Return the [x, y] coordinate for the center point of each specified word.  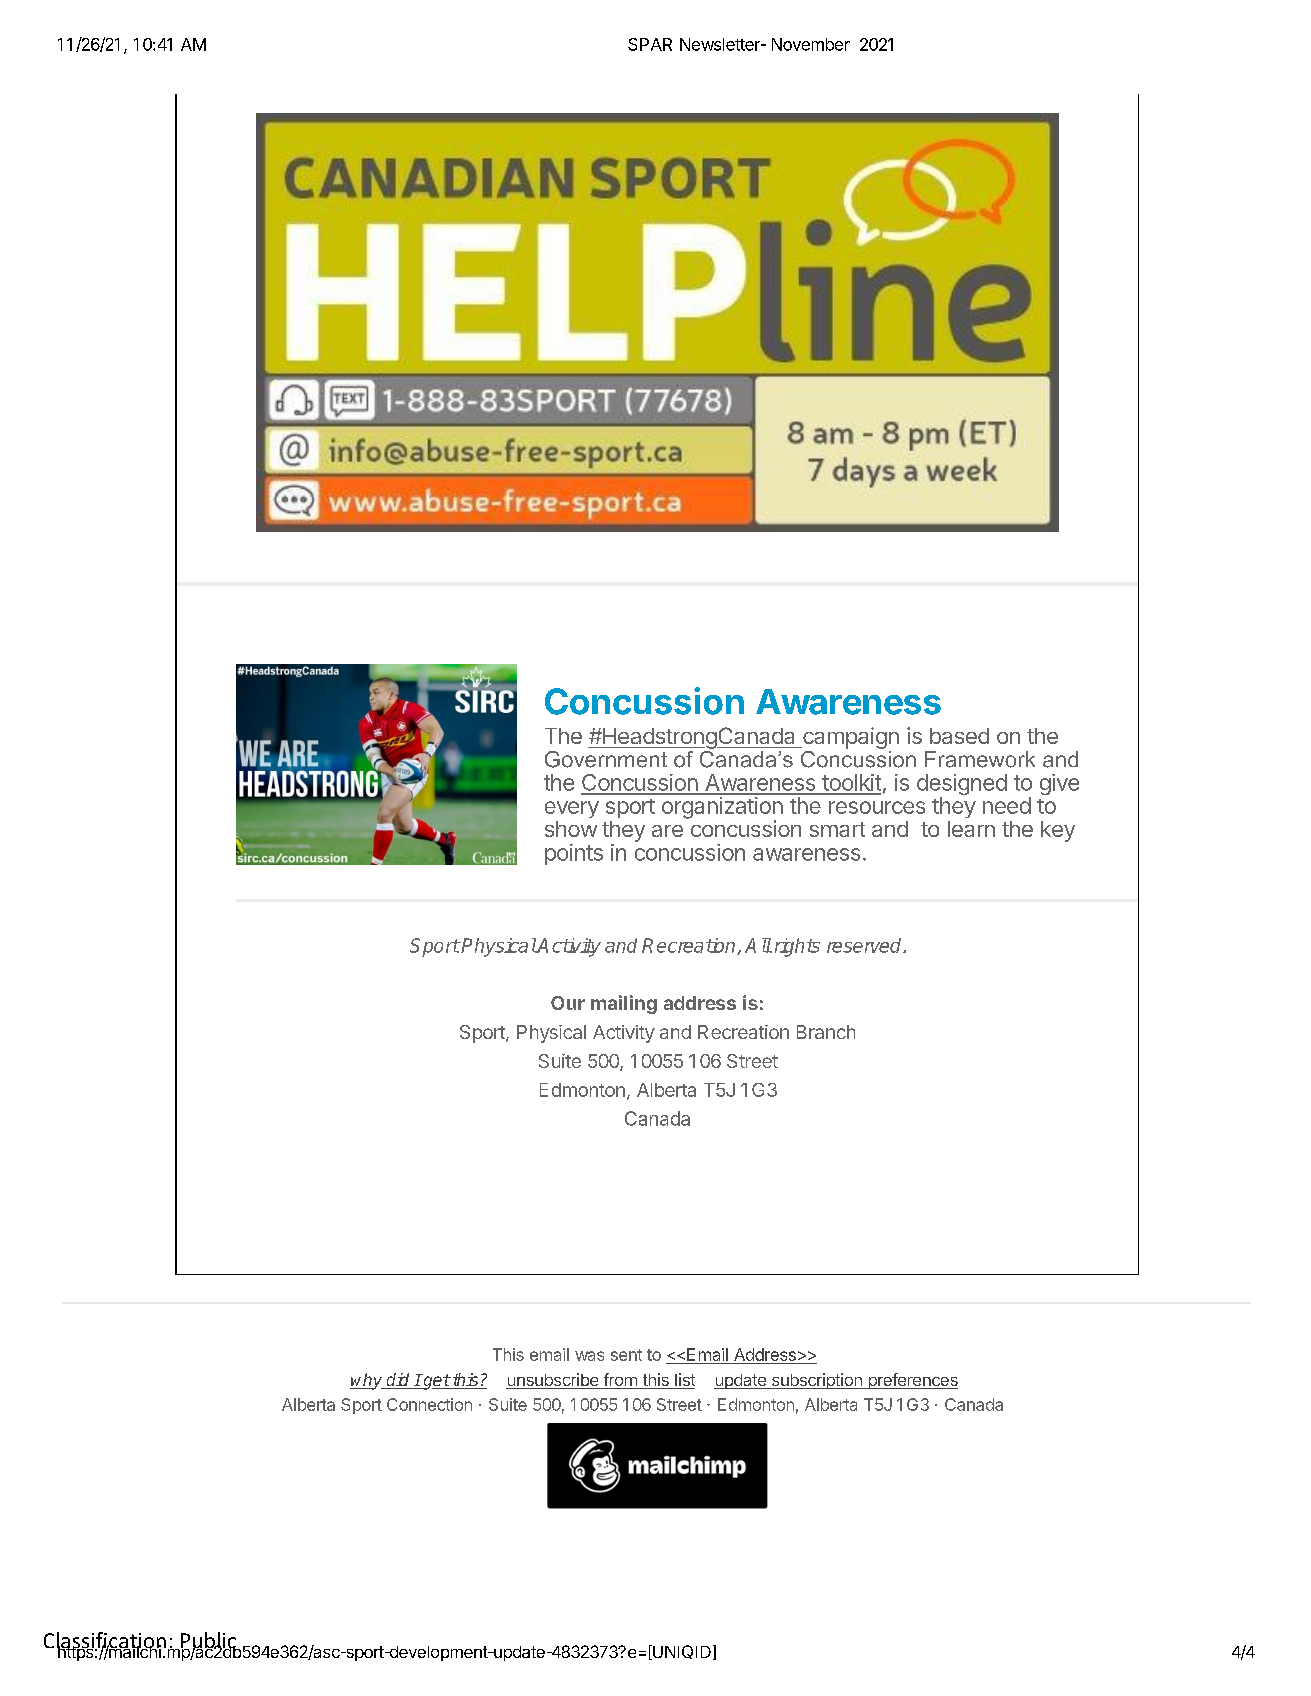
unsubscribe [553, 1381]
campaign [850, 738]
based [959, 736]
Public [208, 1641]
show [571, 829]
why [367, 1381]
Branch [826, 1032]
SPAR [650, 44]
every [572, 809]
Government [606, 759]
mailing [624, 1004]
